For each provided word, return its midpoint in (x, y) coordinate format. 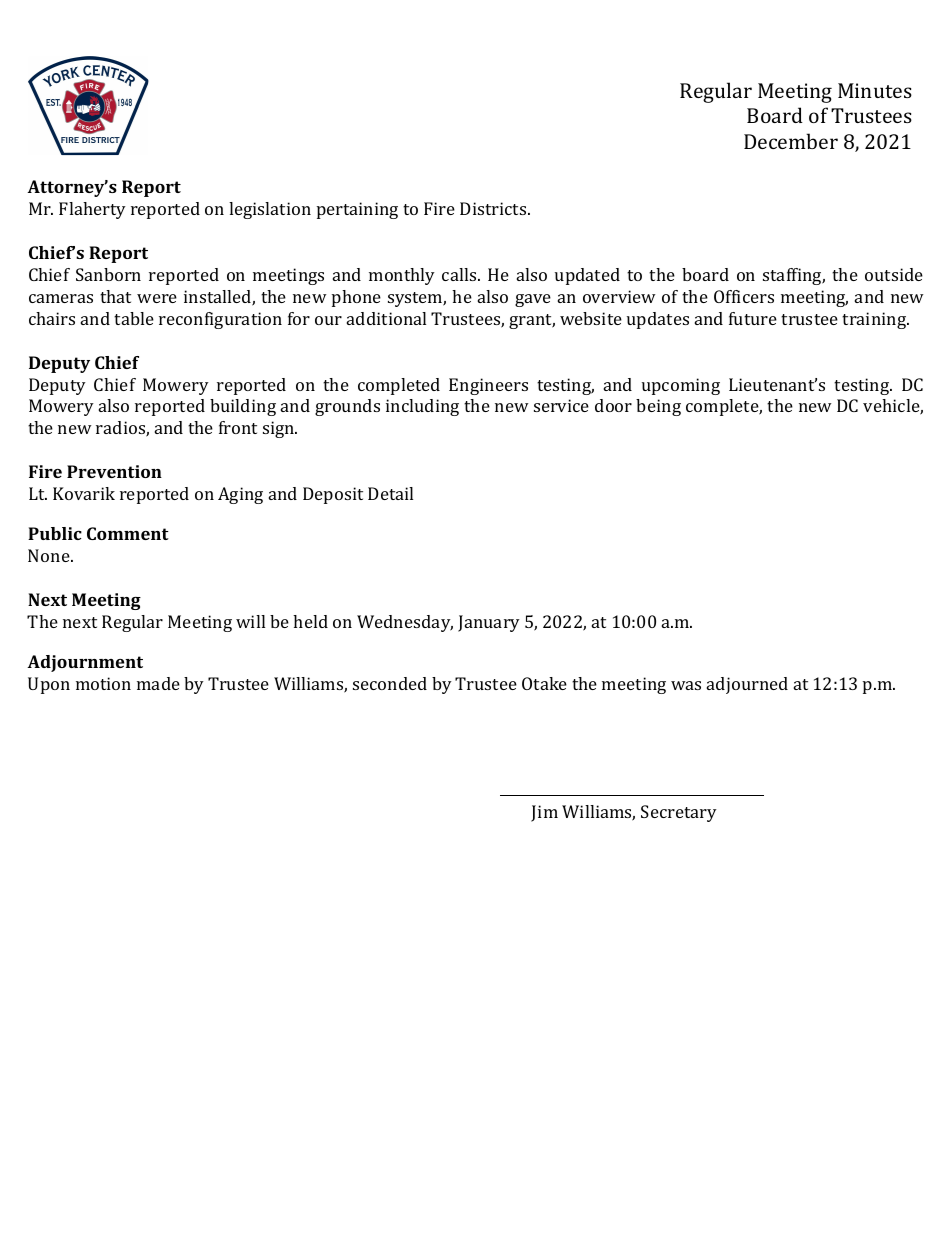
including (422, 407)
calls (460, 274)
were (157, 298)
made (158, 683)
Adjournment (85, 663)
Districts (494, 208)
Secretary (679, 813)
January (489, 623)
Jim (544, 813)
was (686, 685)
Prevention (114, 471)
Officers (744, 296)
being (658, 407)
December (791, 141)
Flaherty (92, 210)
